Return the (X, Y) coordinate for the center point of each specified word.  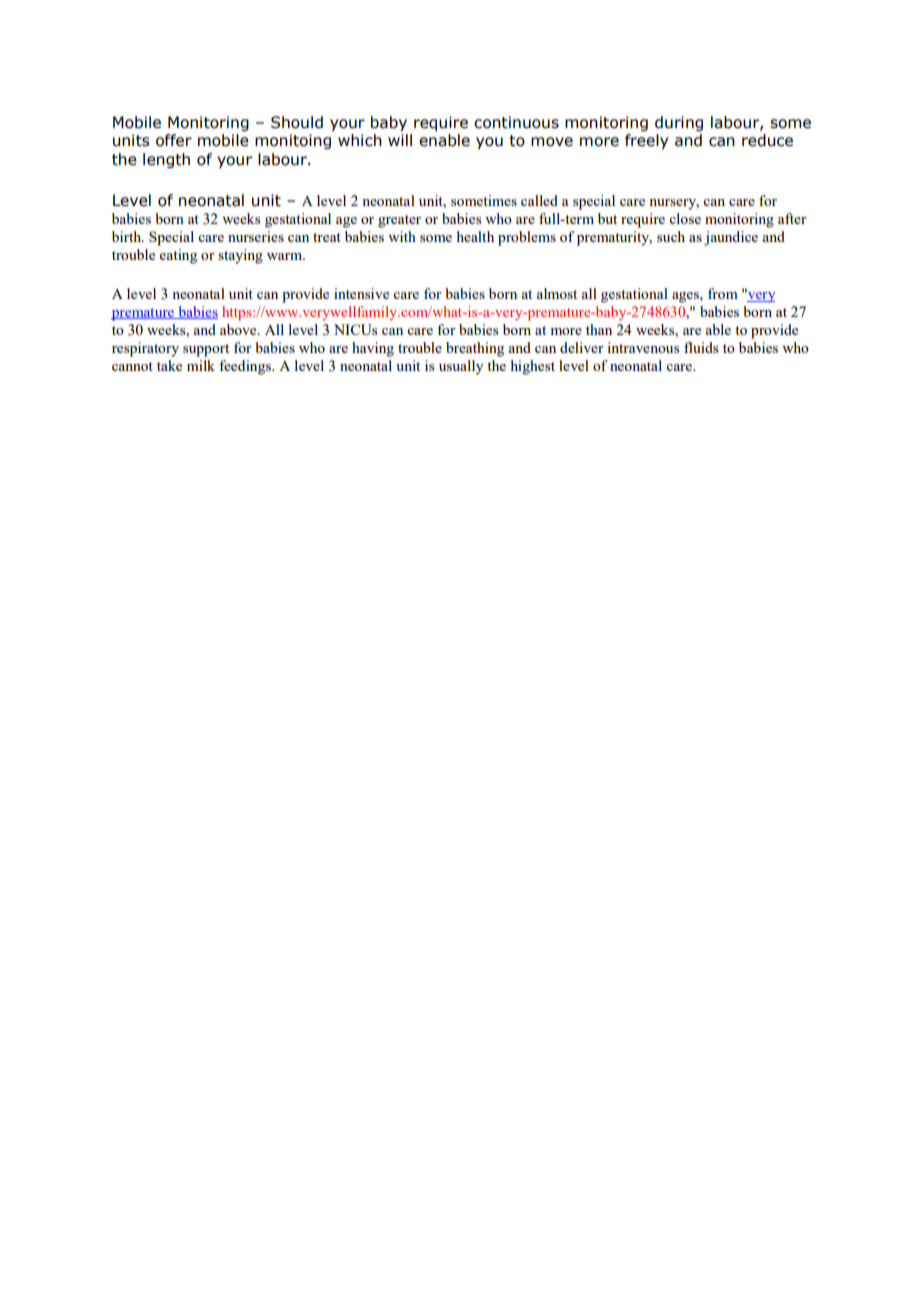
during (679, 123)
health (475, 236)
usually (461, 367)
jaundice (731, 238)
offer (174, 140)
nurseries (256, 236)
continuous (516, 122)
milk (201, 365)
